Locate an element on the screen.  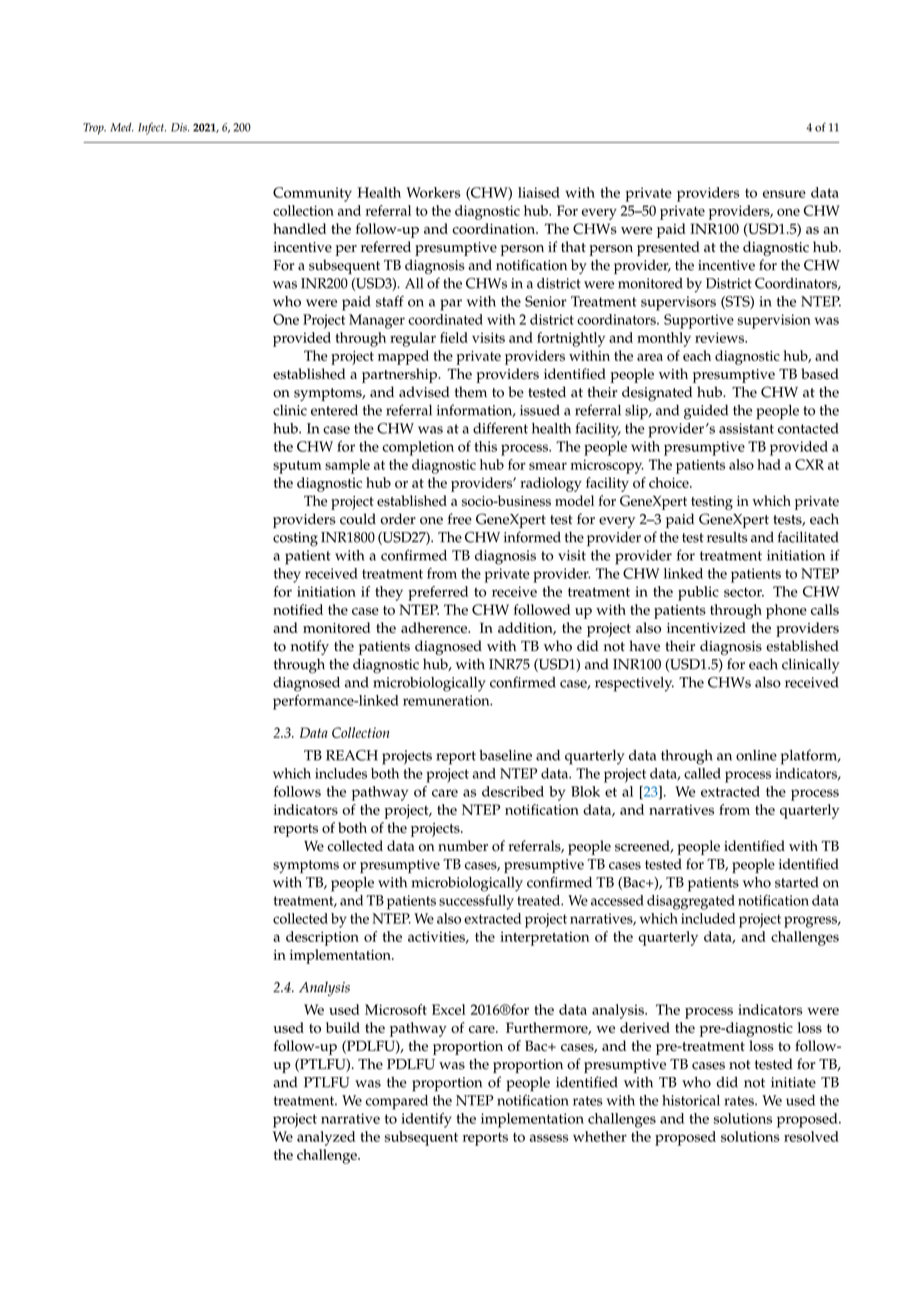
analyzed is located at coordinates (326, 1138).
